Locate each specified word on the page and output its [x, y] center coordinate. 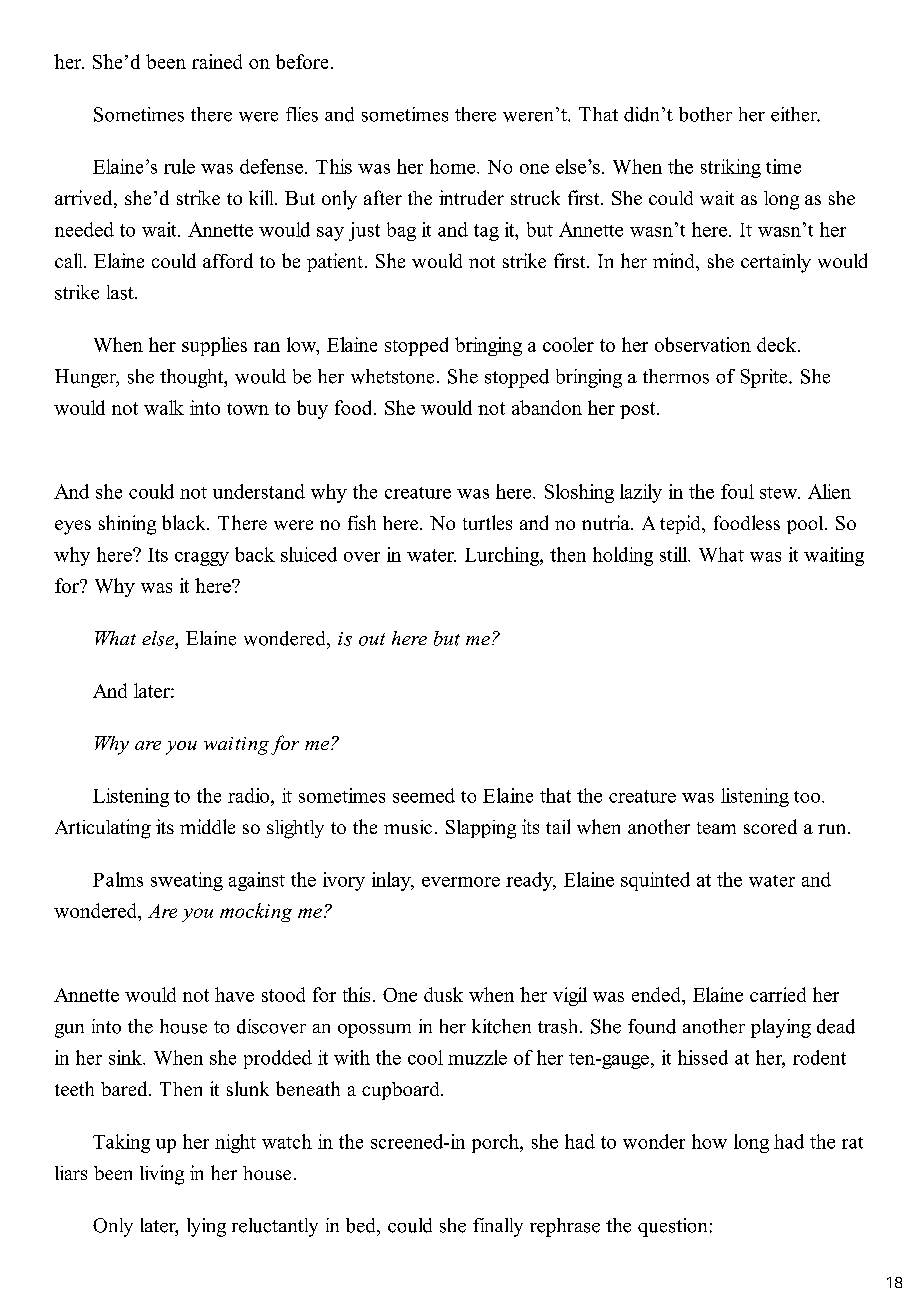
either [795, 114]
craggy [202, 559]
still [675, 554]
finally [498, 1227]
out [372, 639]
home [454, 166]
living [162, 1175]
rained [217, 61]
